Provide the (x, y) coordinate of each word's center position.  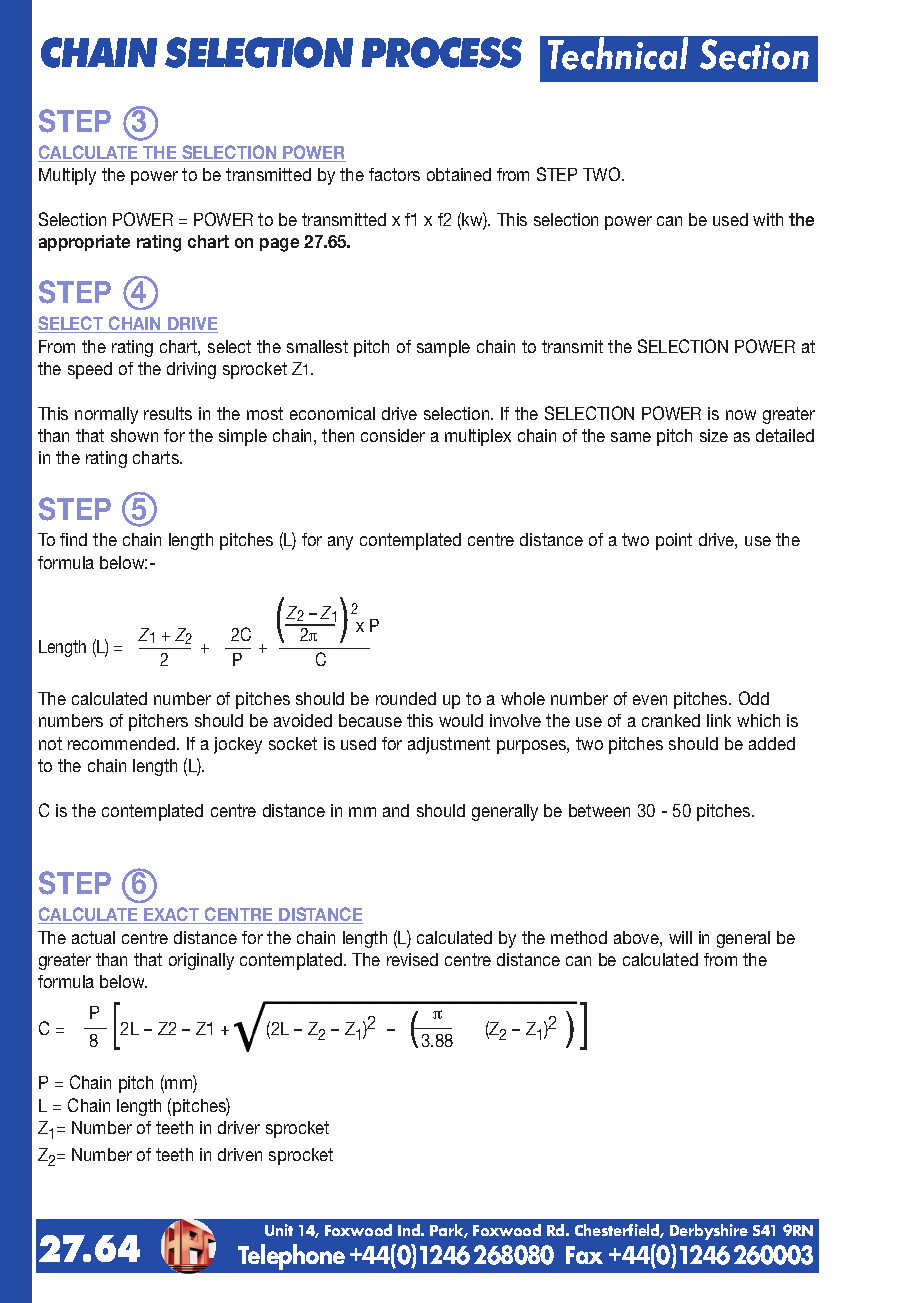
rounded (406, 698)
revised (412, 959)
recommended (123, 743)
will (680, 937)
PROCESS (442, 52)
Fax (584, 1255)
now (741, 415)
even (650, 700)
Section (754, 54)
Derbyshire (709, 1232)
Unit (279, 1230)
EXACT (172, 915)
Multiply (67, 176)
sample (443, 348)
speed (90, 370)
